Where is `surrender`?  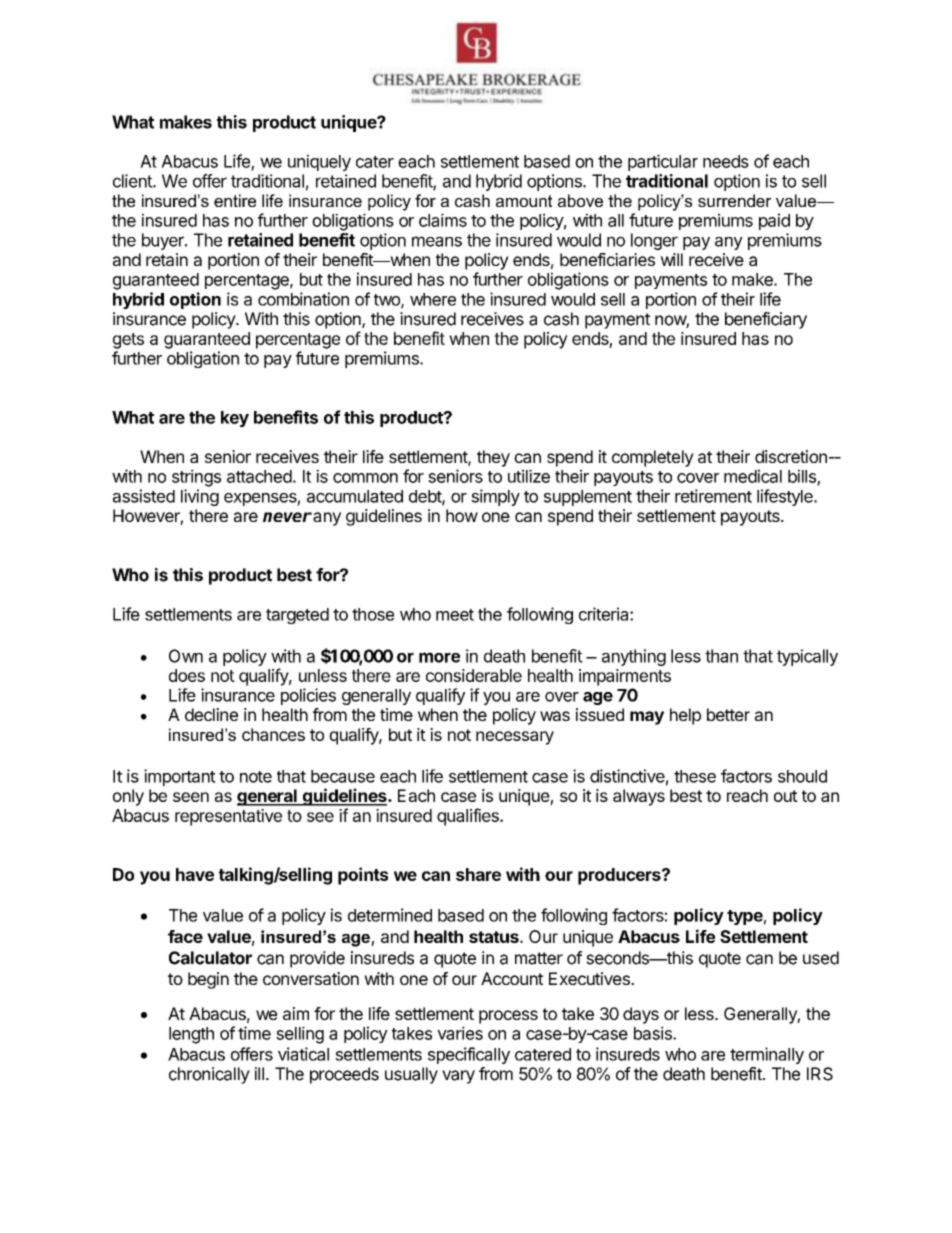
surrender is located at coordinates (734, 200).
